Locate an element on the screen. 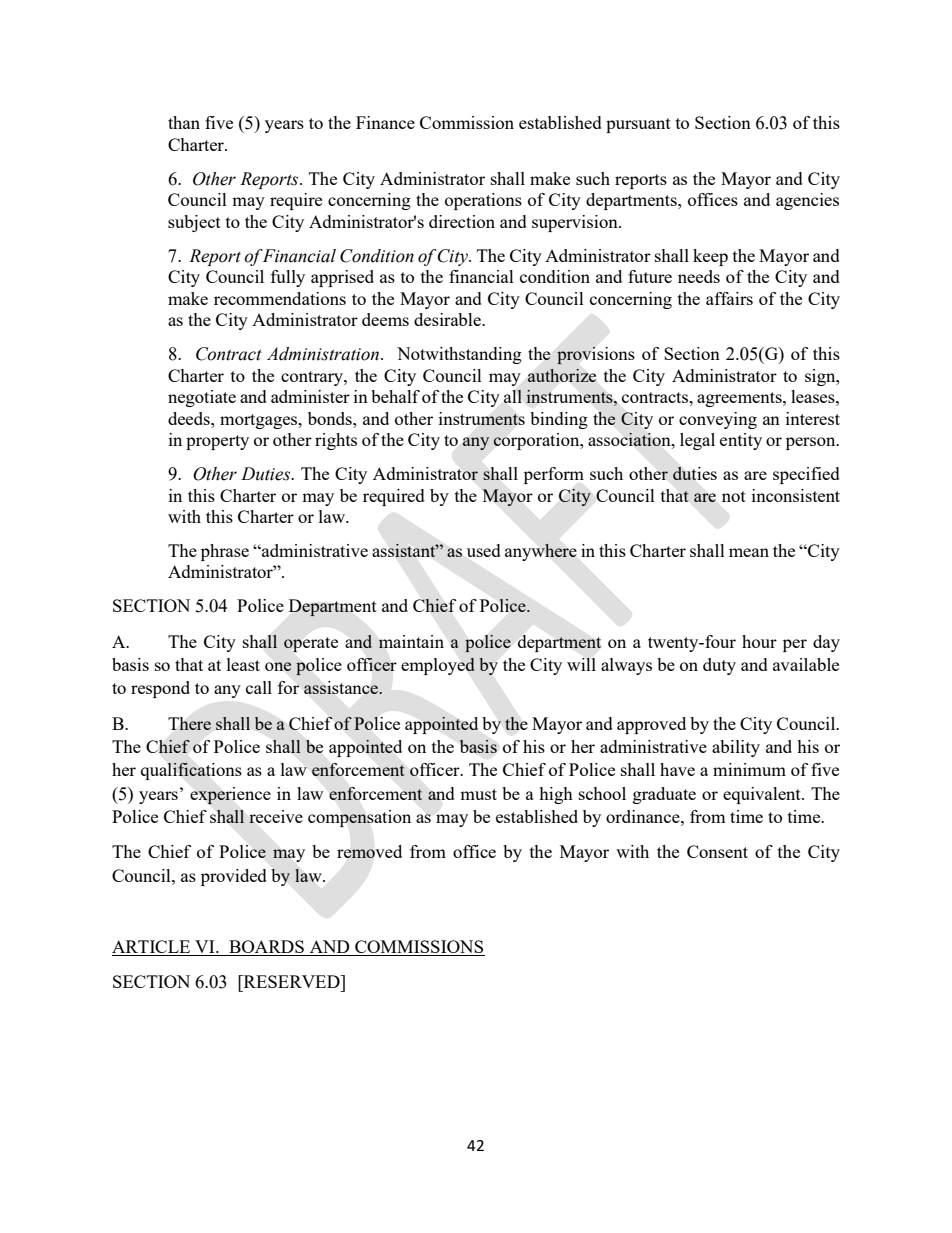 The image size is (952, 1233). agencies is located at coordinates (807, 201).
